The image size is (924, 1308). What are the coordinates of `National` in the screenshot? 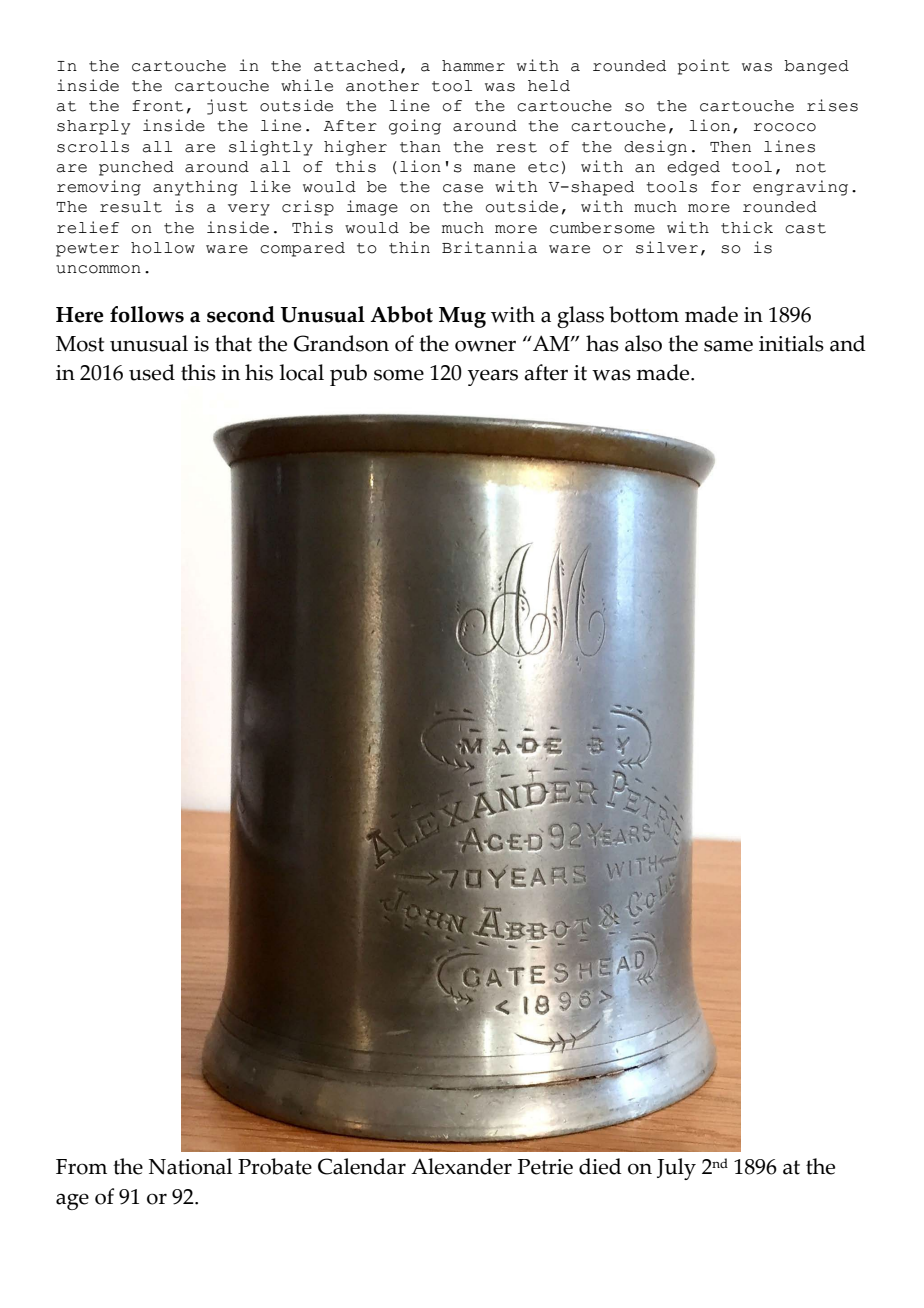 It's located at (190, 1166).
